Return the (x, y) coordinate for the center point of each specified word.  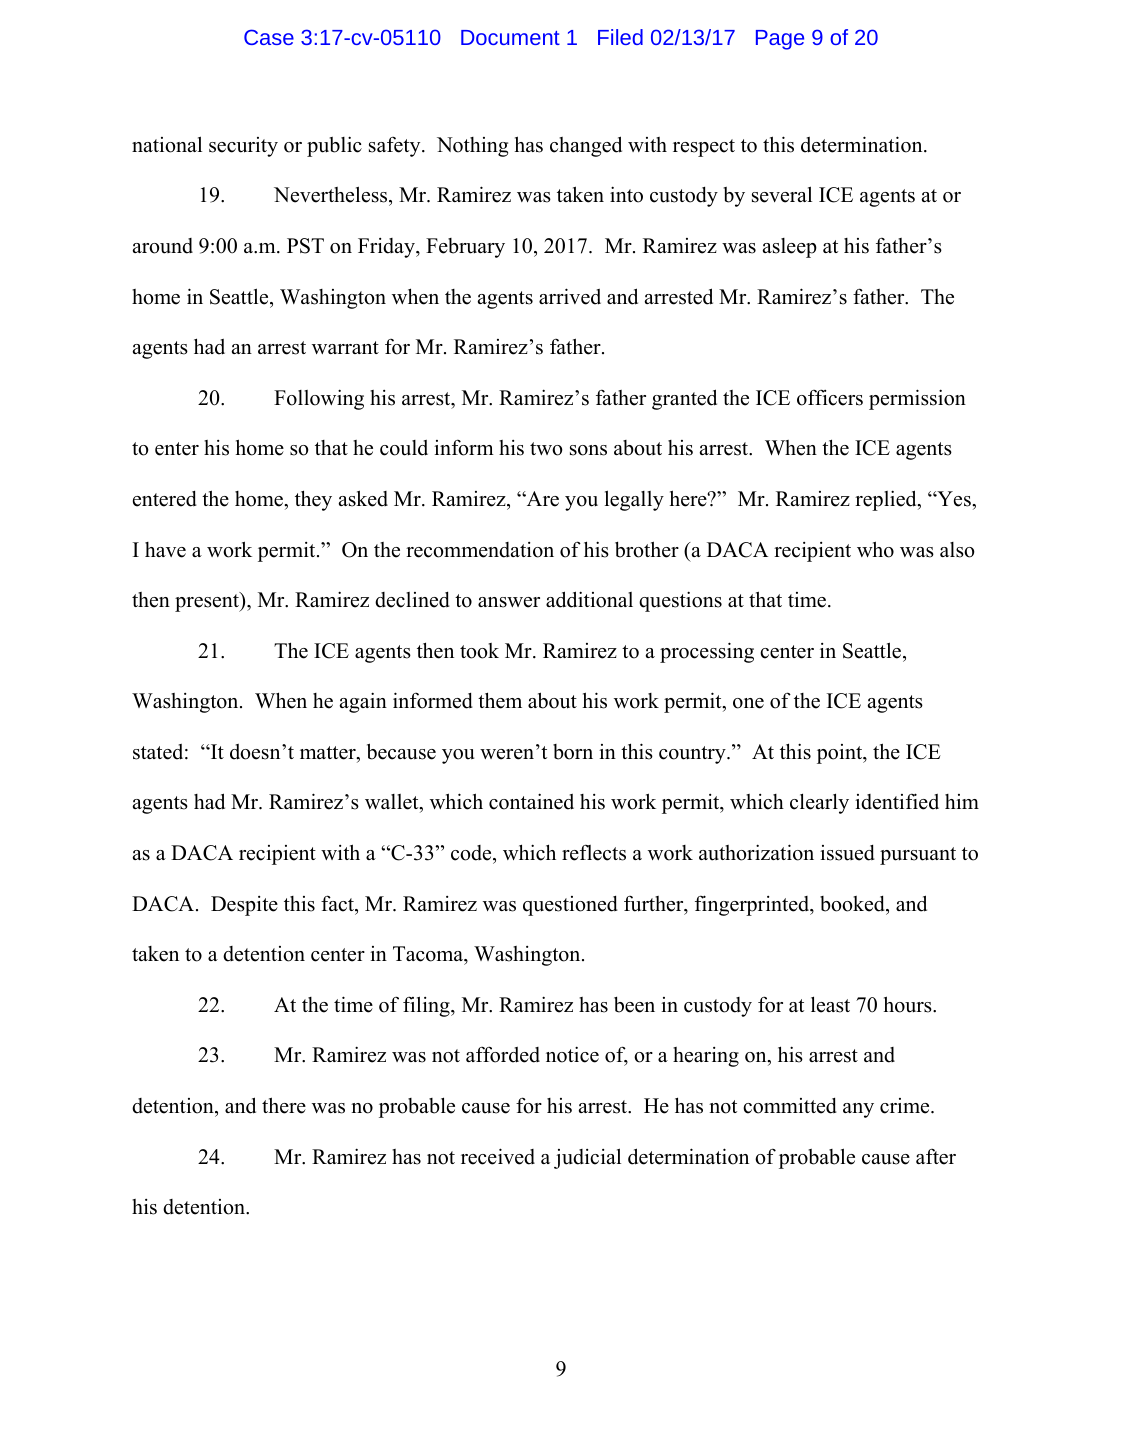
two (546, 449)
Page (780, 40)
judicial (587, 1158)
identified (897, 801)
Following (319, 399)
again (363, 702)
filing (427, 1006)
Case (269, 37)
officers (830, 397)
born (573, 752)
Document (510, 37)
